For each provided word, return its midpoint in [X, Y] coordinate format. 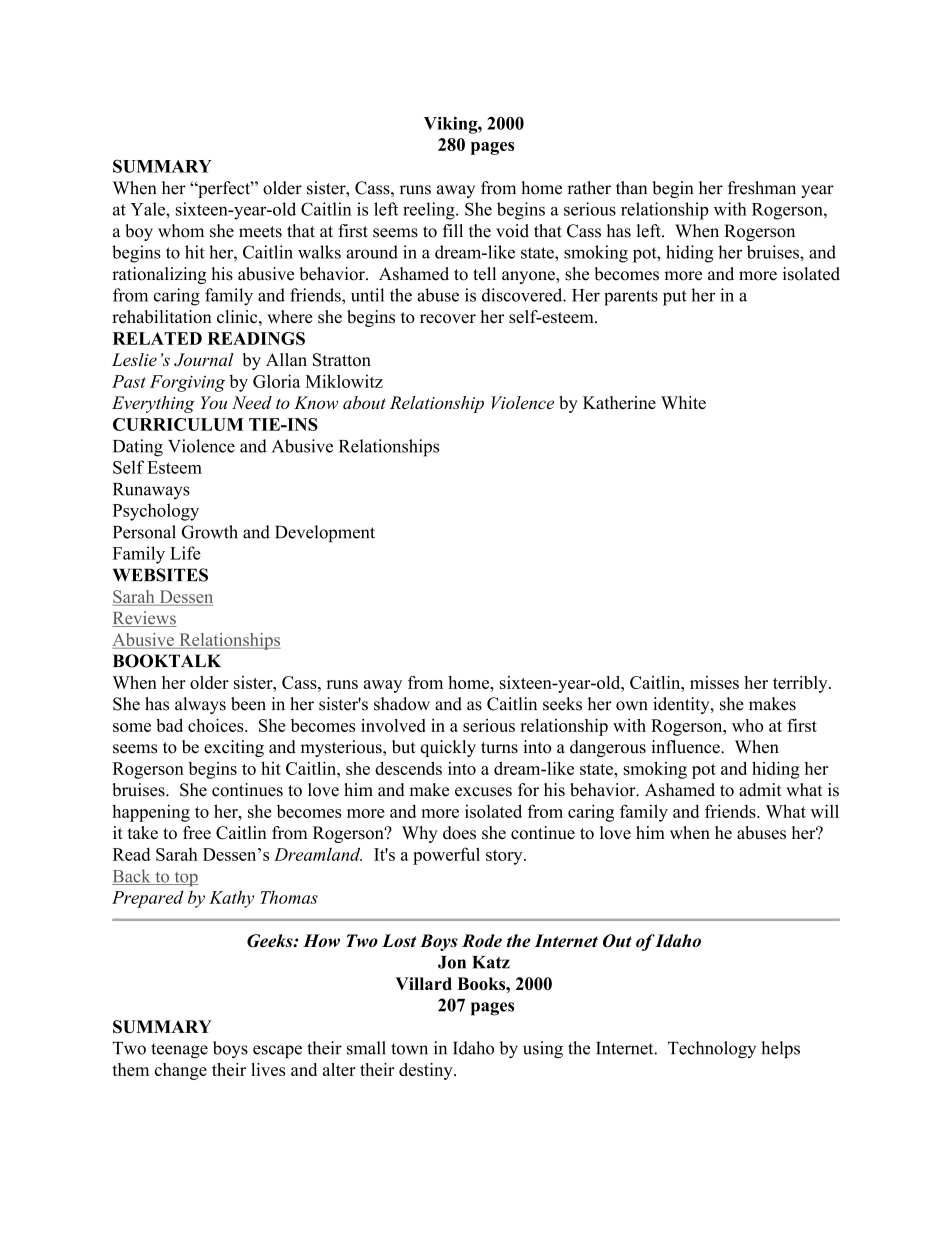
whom [181, 231]
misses [714, 682]
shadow [402, 704]
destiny [427, 1071]
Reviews [144, 619]
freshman [762, 188]
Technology [712, 1050]
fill [453, 230]
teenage [179, 1051]
